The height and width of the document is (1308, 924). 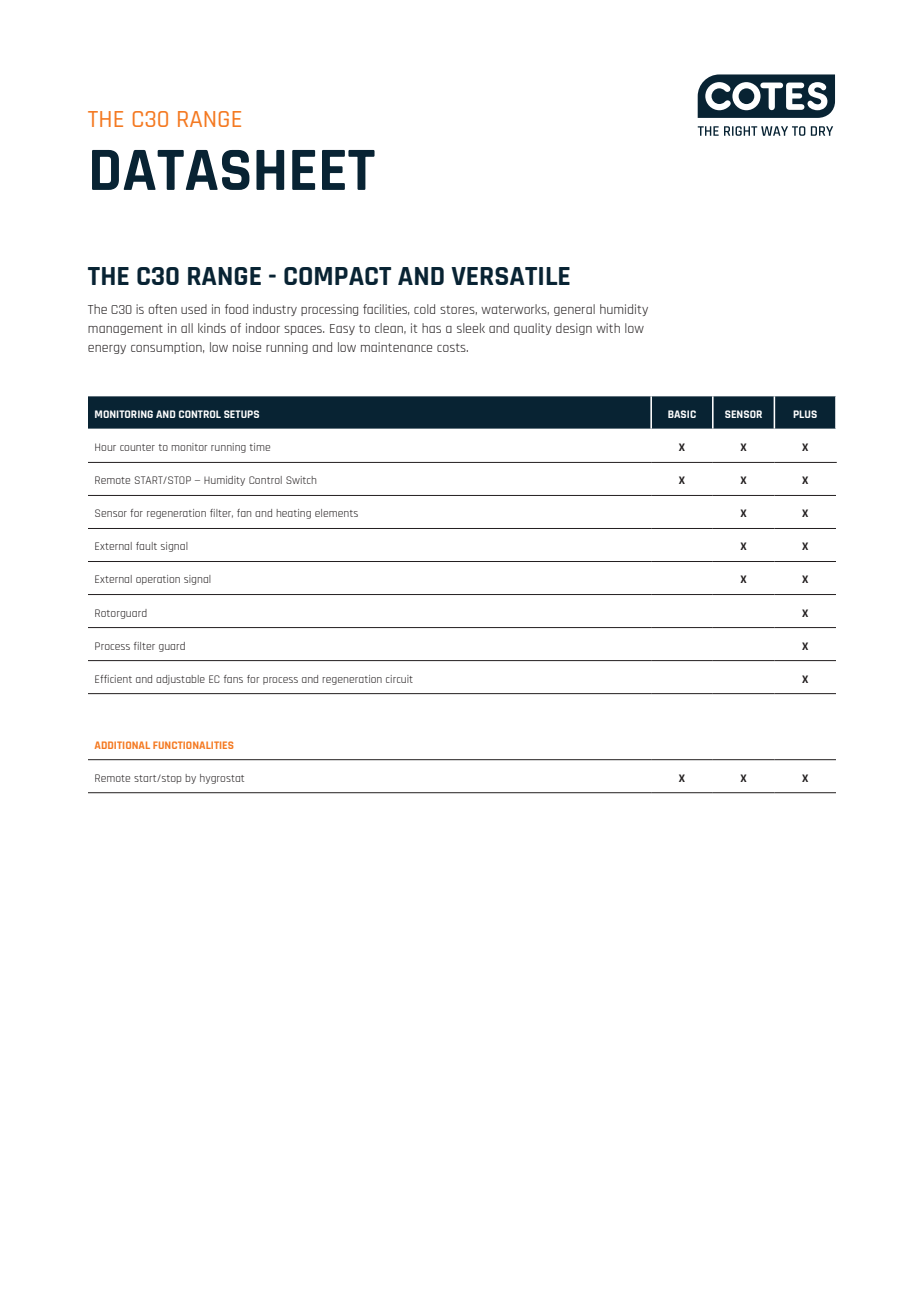 I want to click on BASIC, so click(x=682, y=414).
